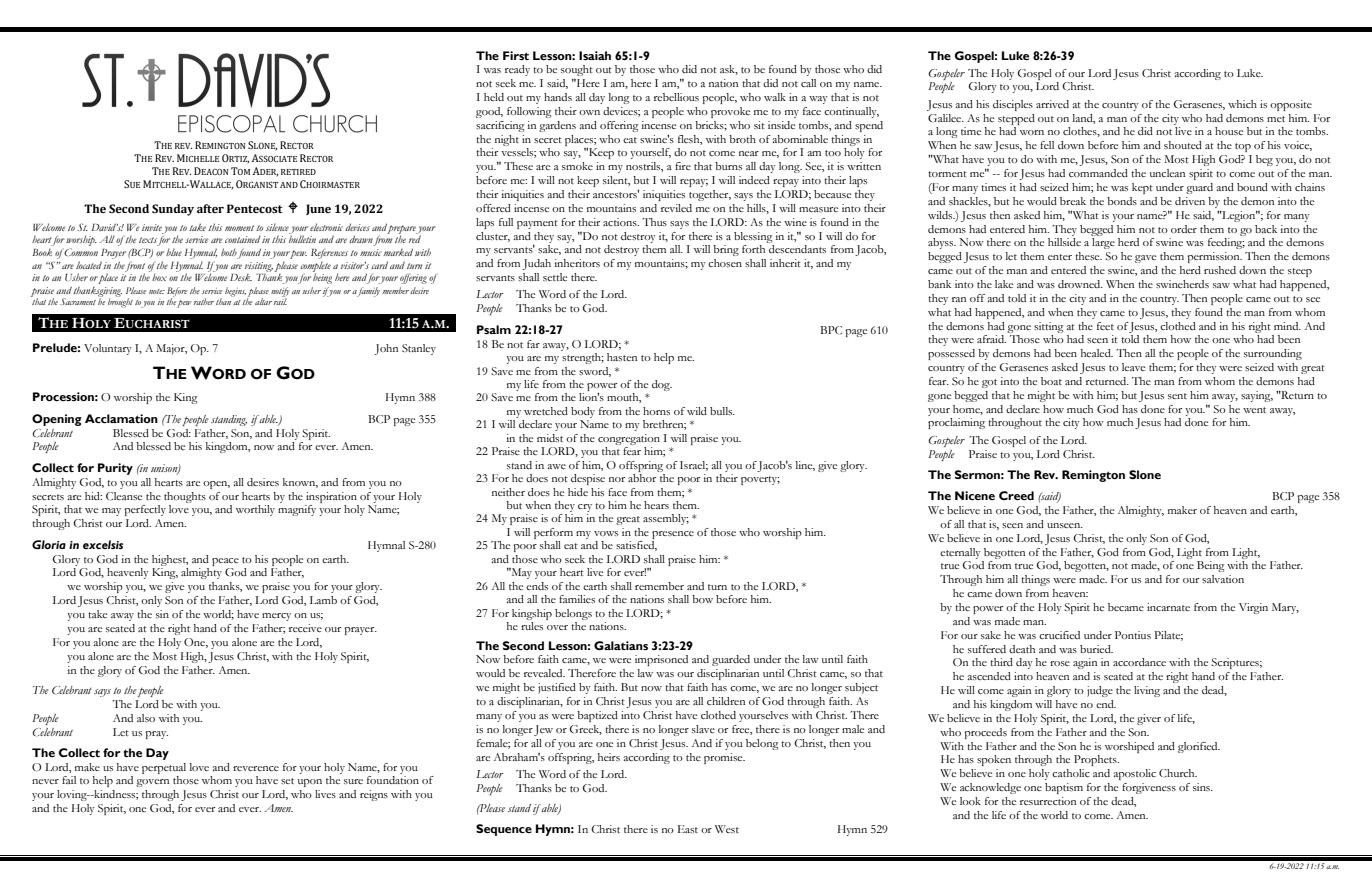  What do you see at coordinates (204, 301) in the screenshot?
I see `rather` at bounding box center [204, 301].
